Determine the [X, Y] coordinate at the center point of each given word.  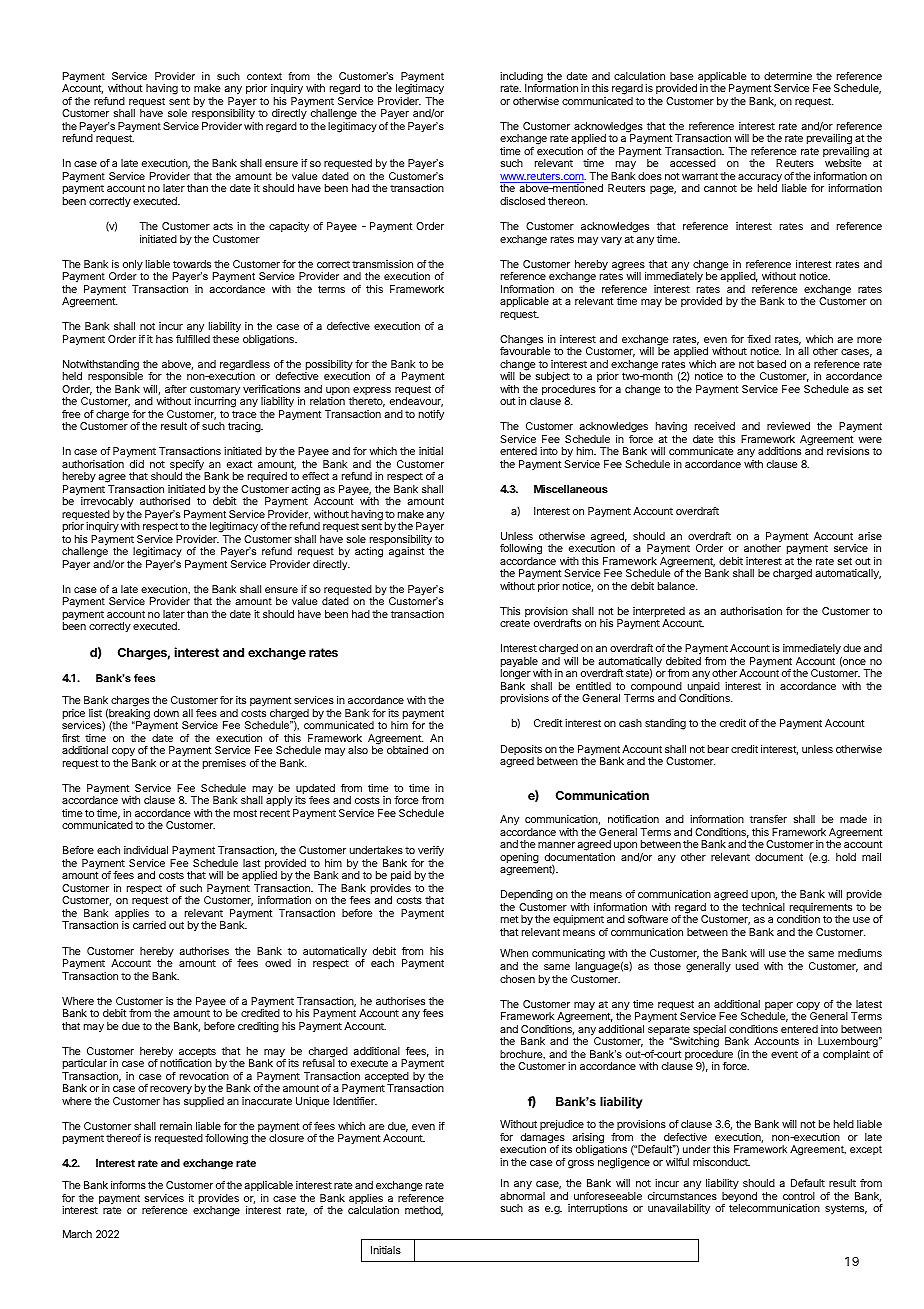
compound [656, 688]
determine [788, 76]
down [166, 713]
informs [128, 1185]
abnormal [522, 1196]
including [521, 78]
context [264, 76]
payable [519, 663]
